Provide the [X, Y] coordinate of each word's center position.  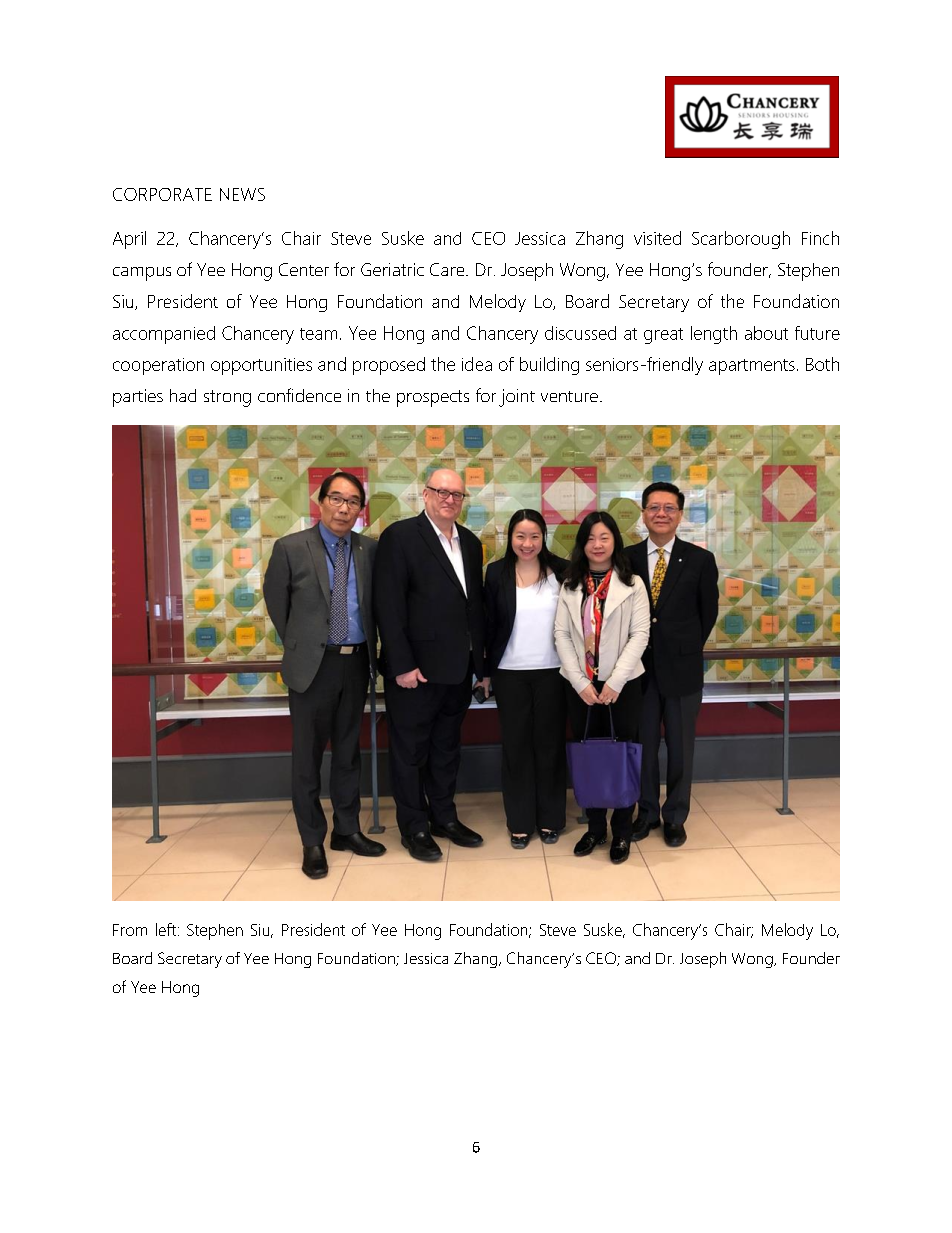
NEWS [242, 194]
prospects [433, 398]
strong [227, 398]
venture [569, 396]
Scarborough [741, 240]
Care [448, 269]
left [166, 929]
